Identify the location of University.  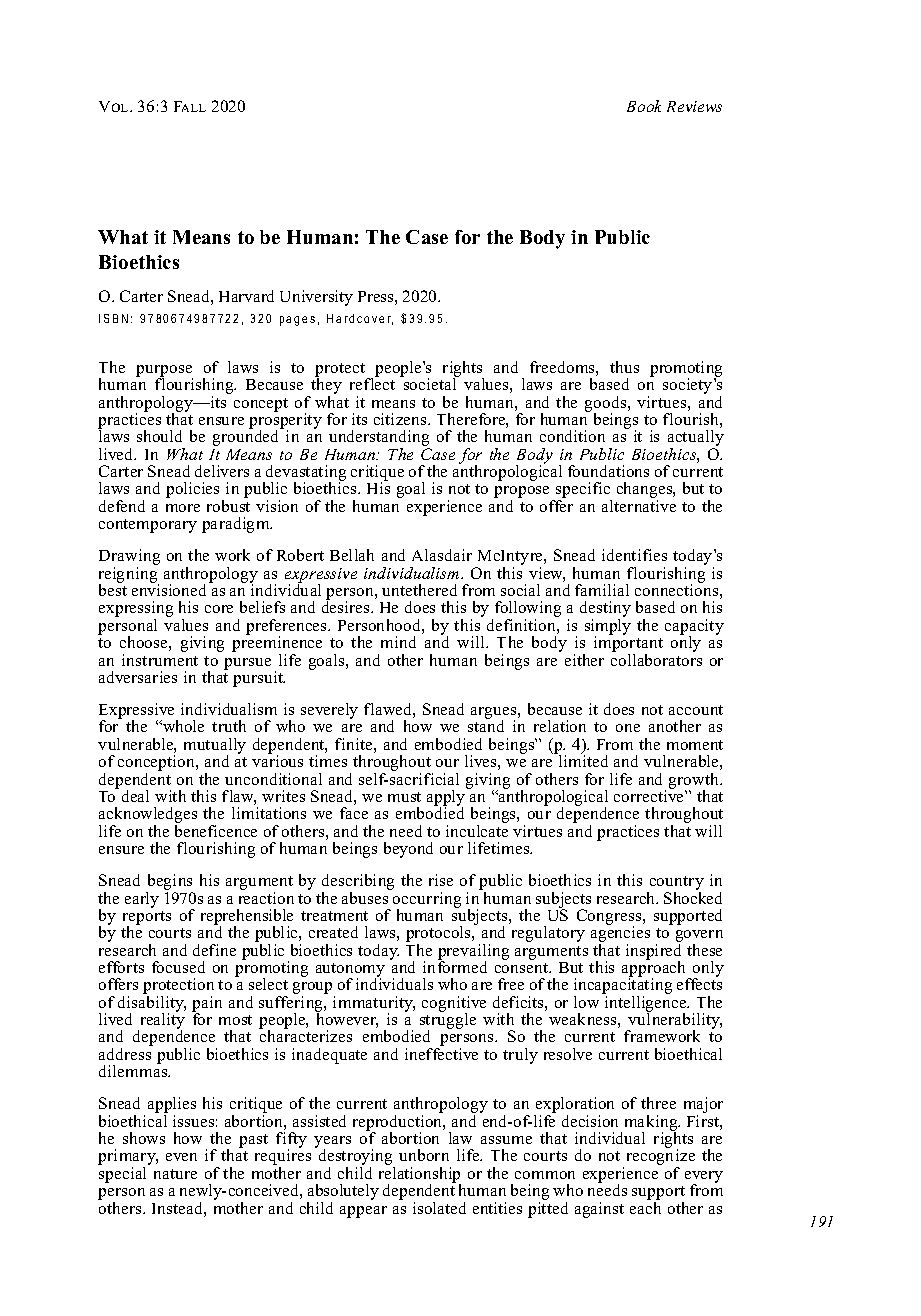
(316, 298).
